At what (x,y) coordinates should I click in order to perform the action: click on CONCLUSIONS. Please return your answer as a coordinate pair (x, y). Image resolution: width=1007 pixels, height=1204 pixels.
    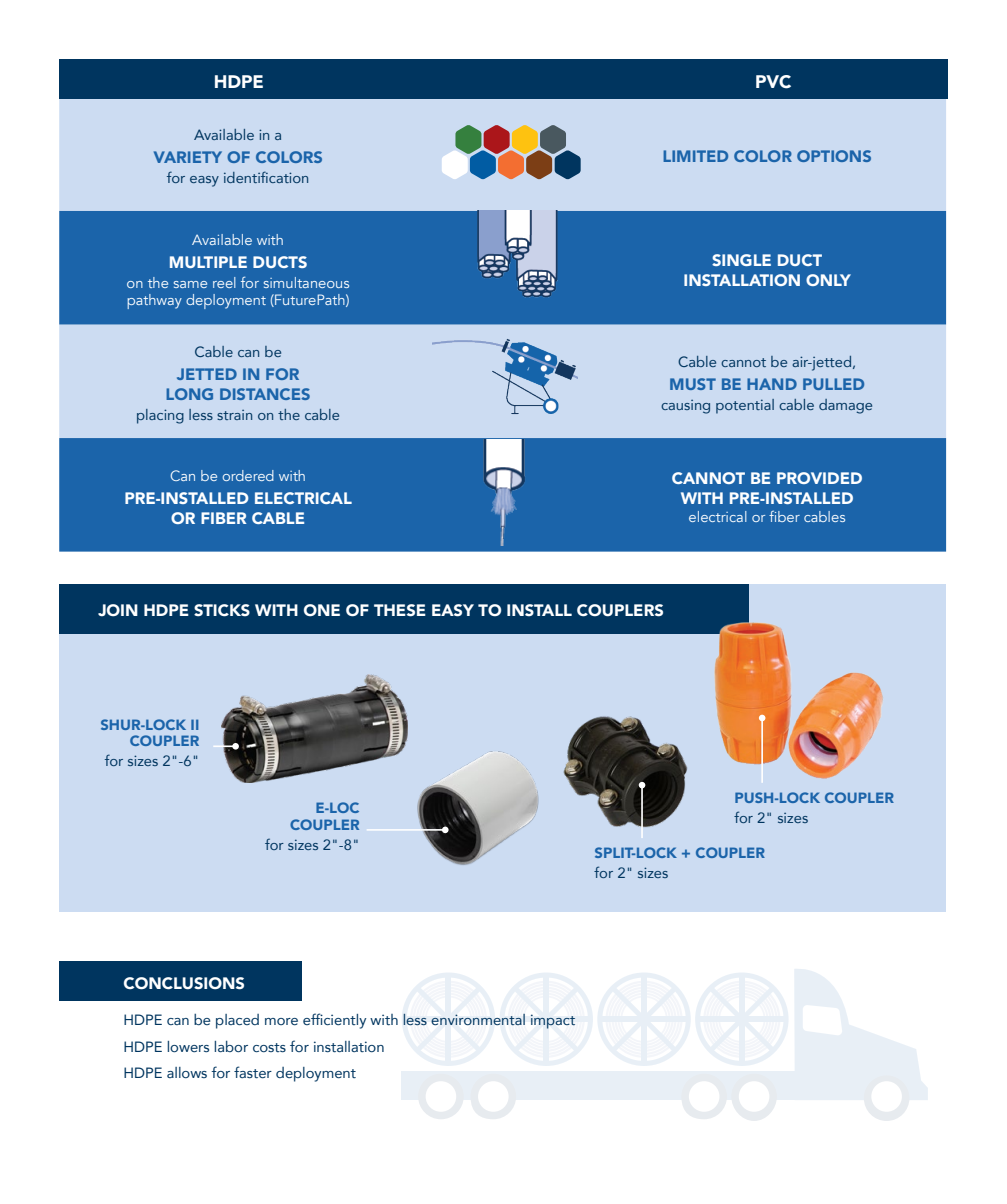
    Looking at the image, I should click on (184, 983).
